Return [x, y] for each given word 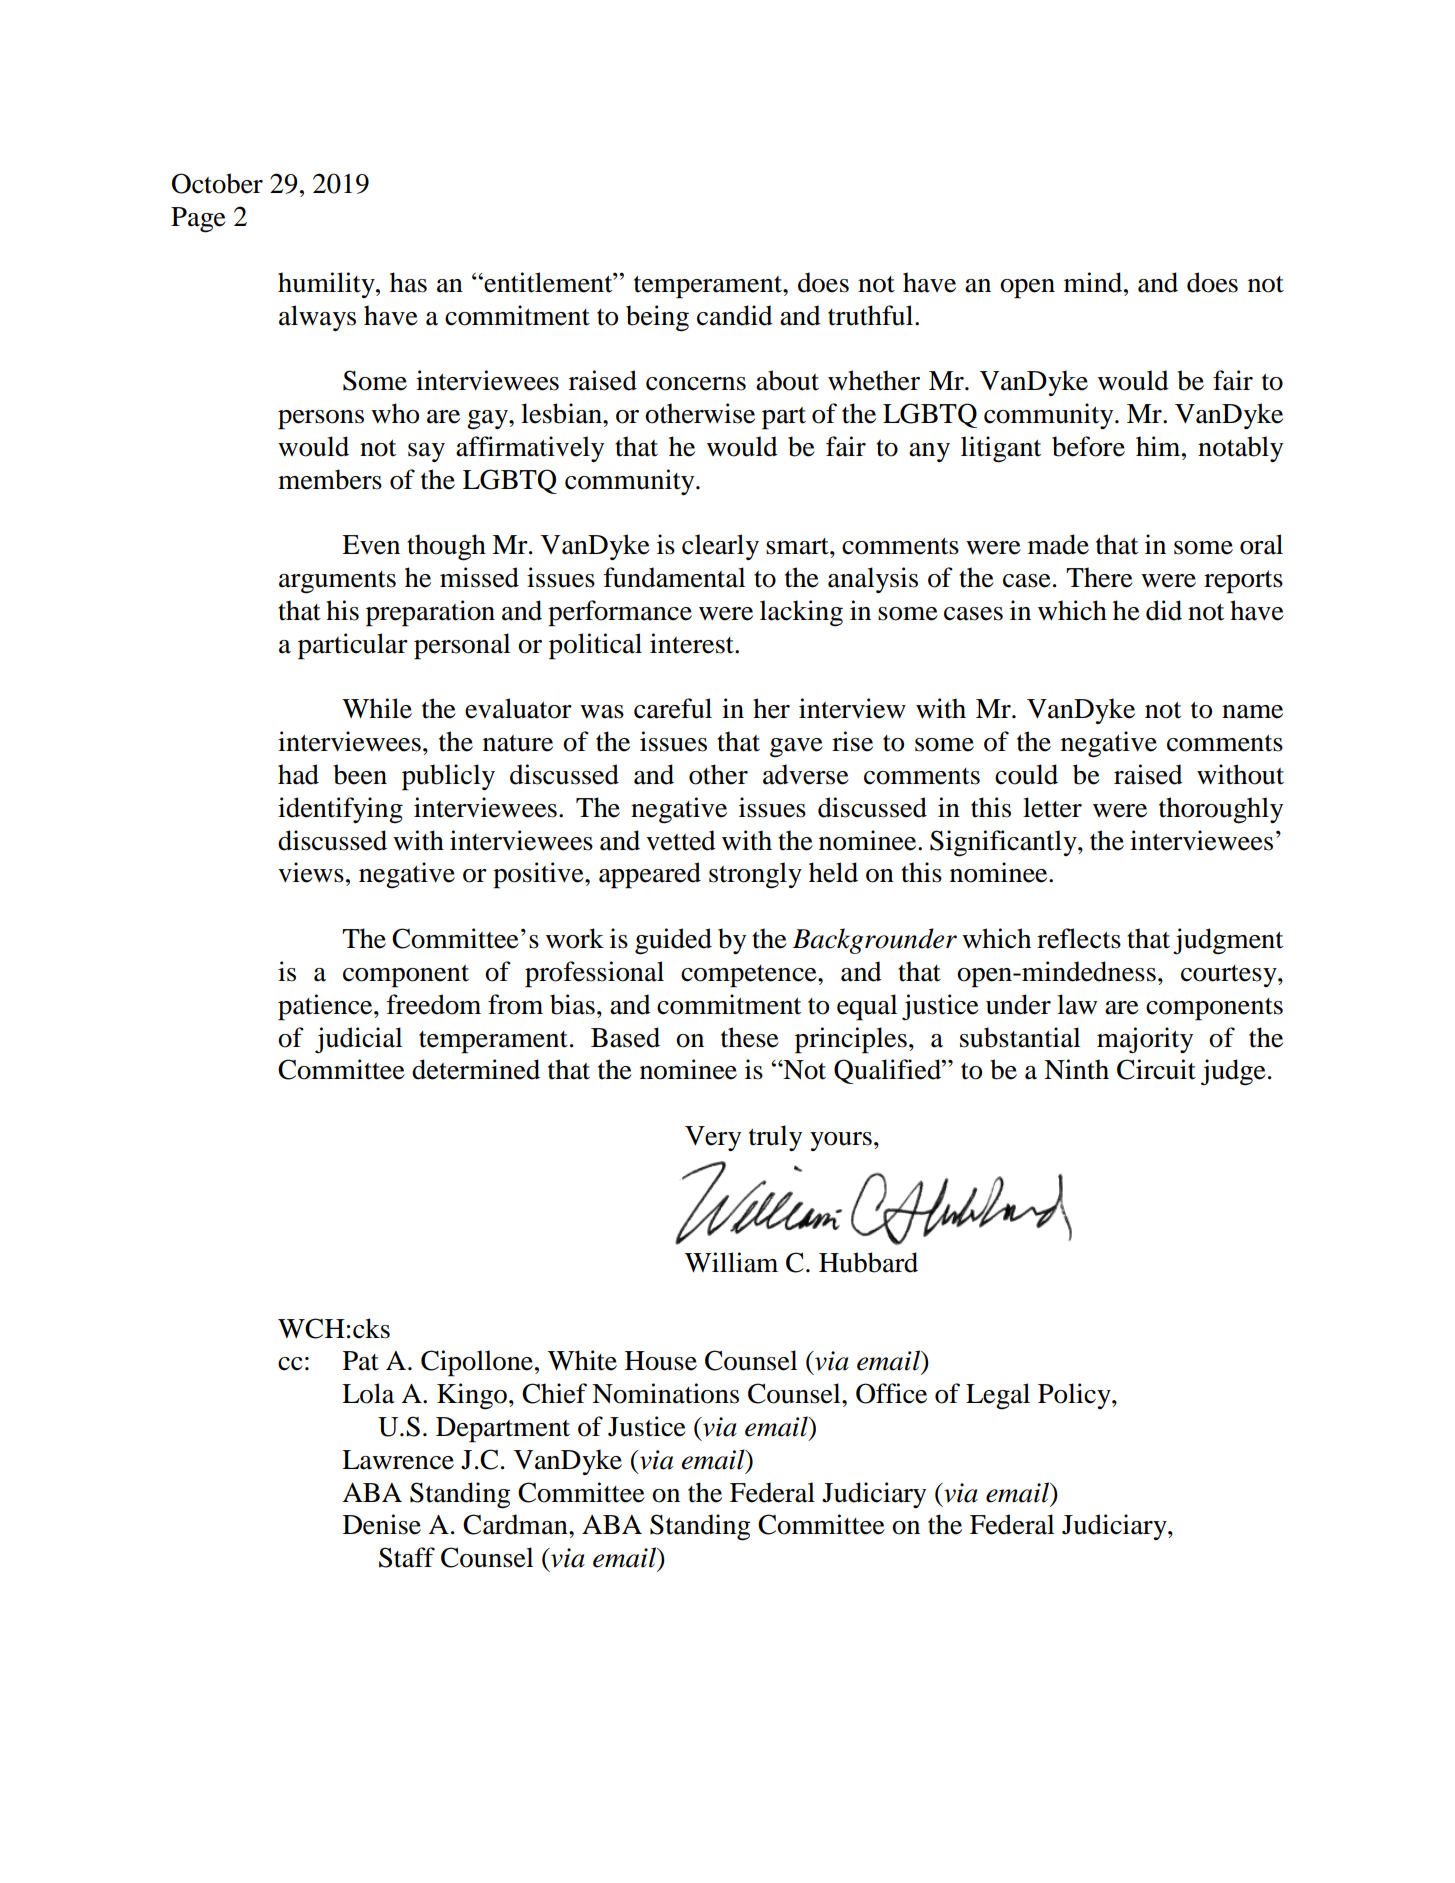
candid [735, 315]
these [750, 1037]
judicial [358, 1040]
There [1099, 577]
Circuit [1156, 1069]
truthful [872, 315]
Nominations [665, 1393]
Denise [382, 1524]
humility [327, 285]
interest [693, 643]
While [377, 708]
